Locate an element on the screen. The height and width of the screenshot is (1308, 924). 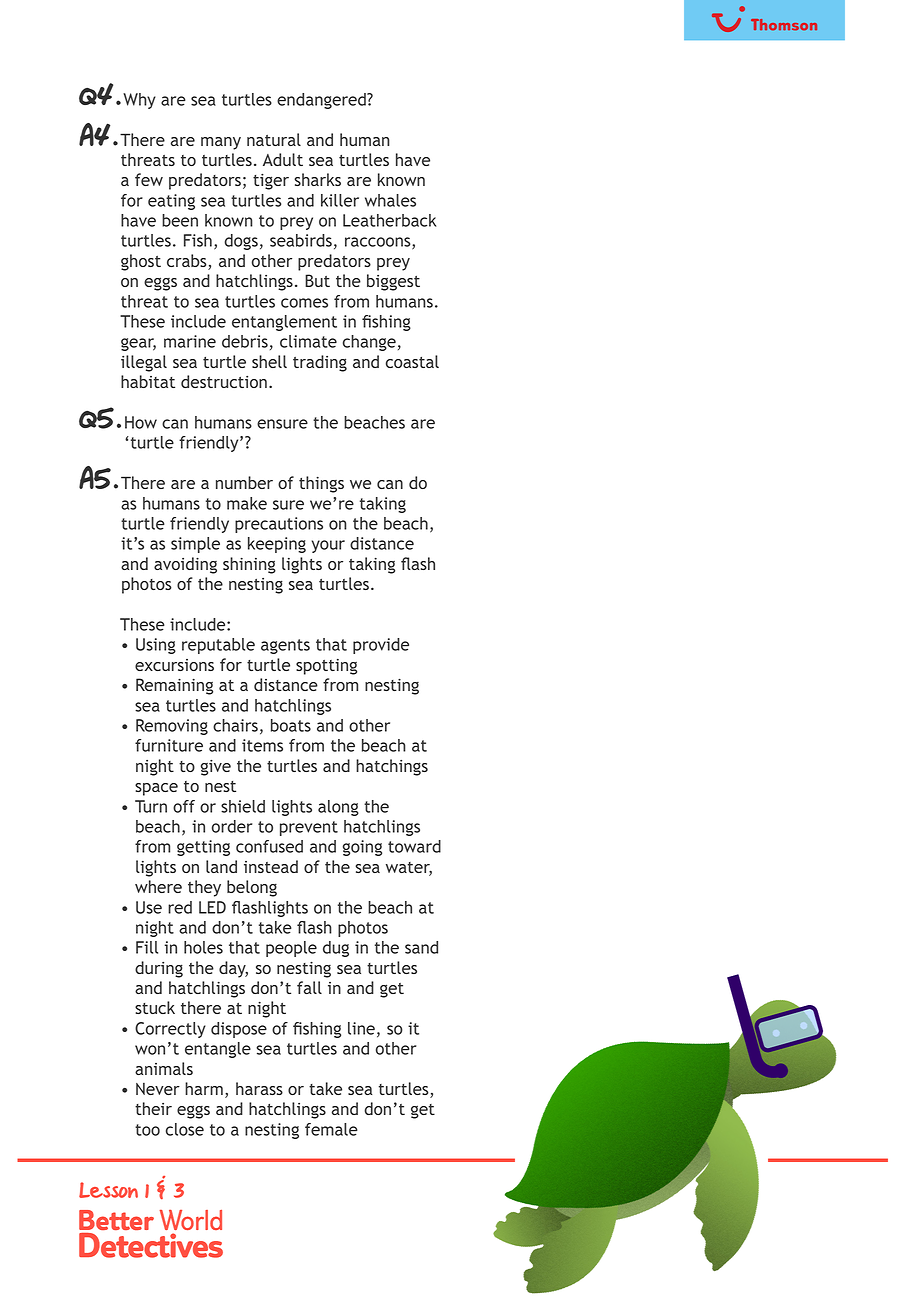
female is located at coordinates (331, 1129).
